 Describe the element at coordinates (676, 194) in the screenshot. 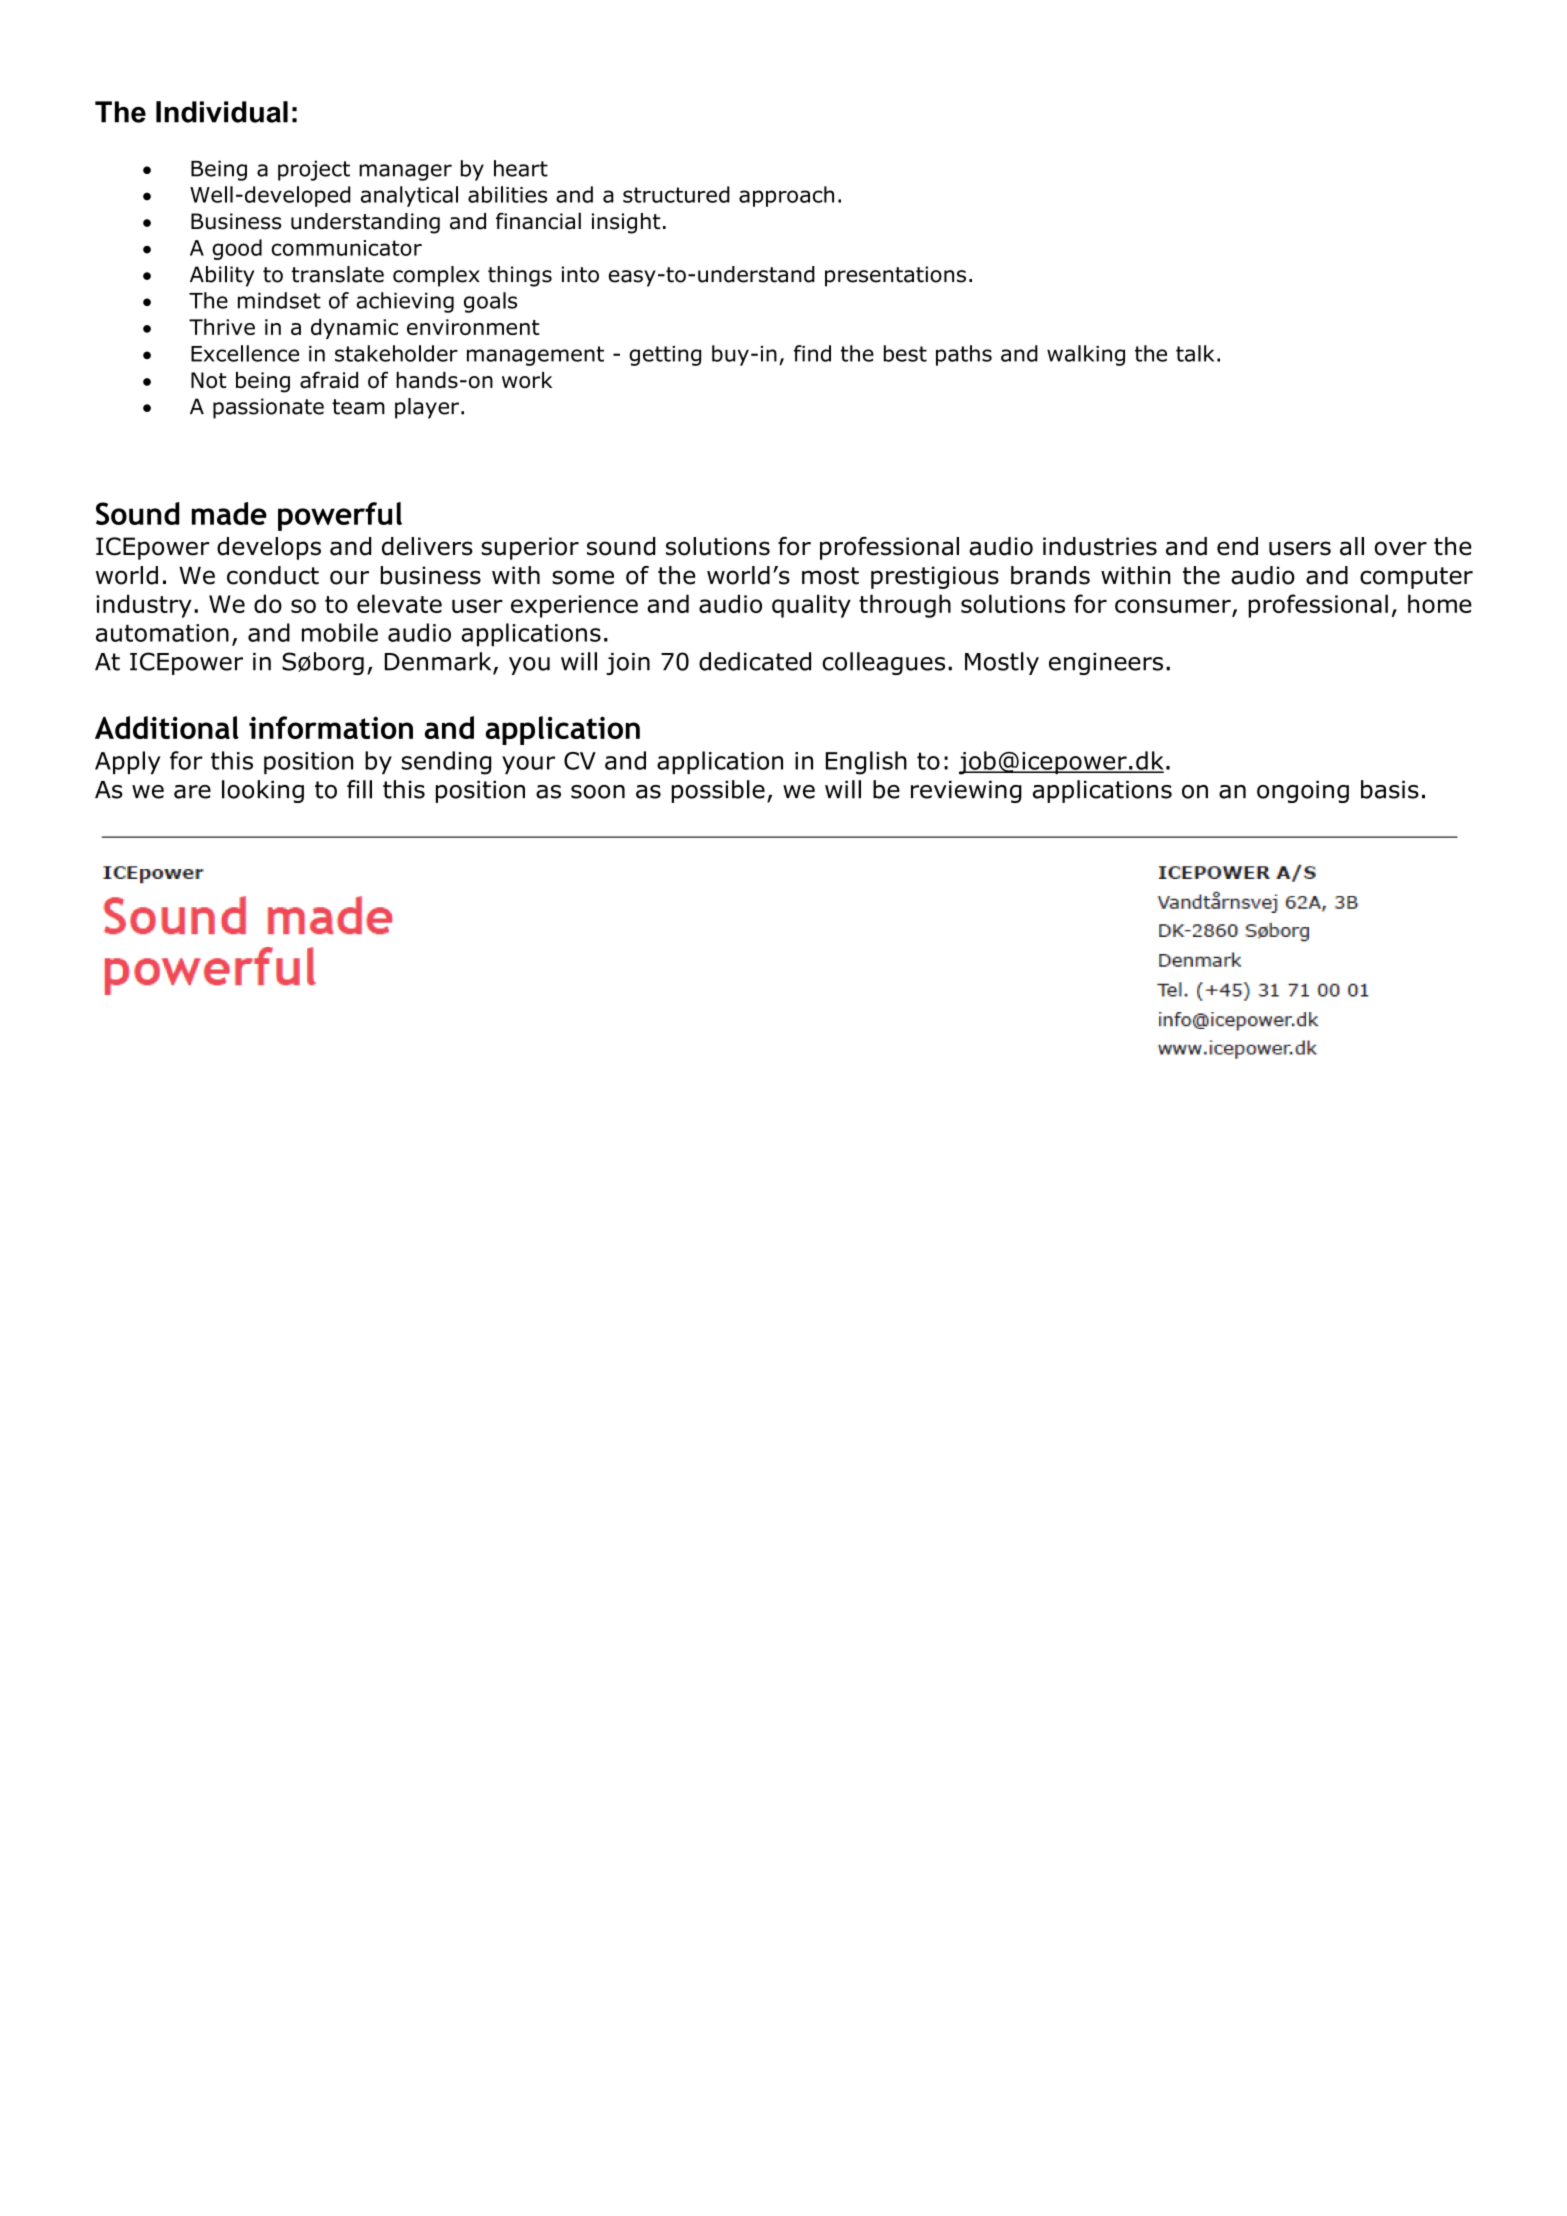

I see `structured` at that location.
